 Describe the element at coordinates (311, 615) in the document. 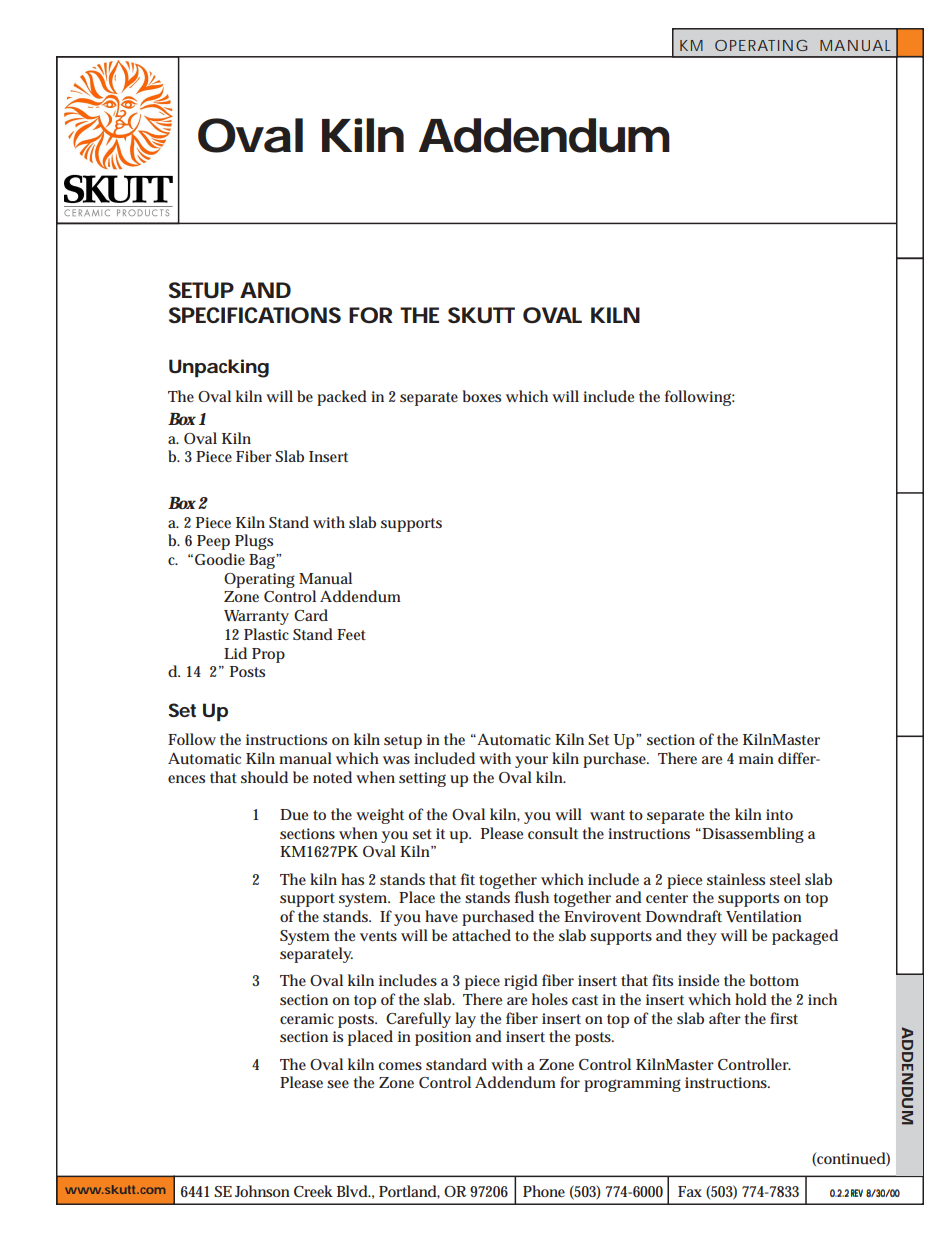

I see `Card` at that location.
